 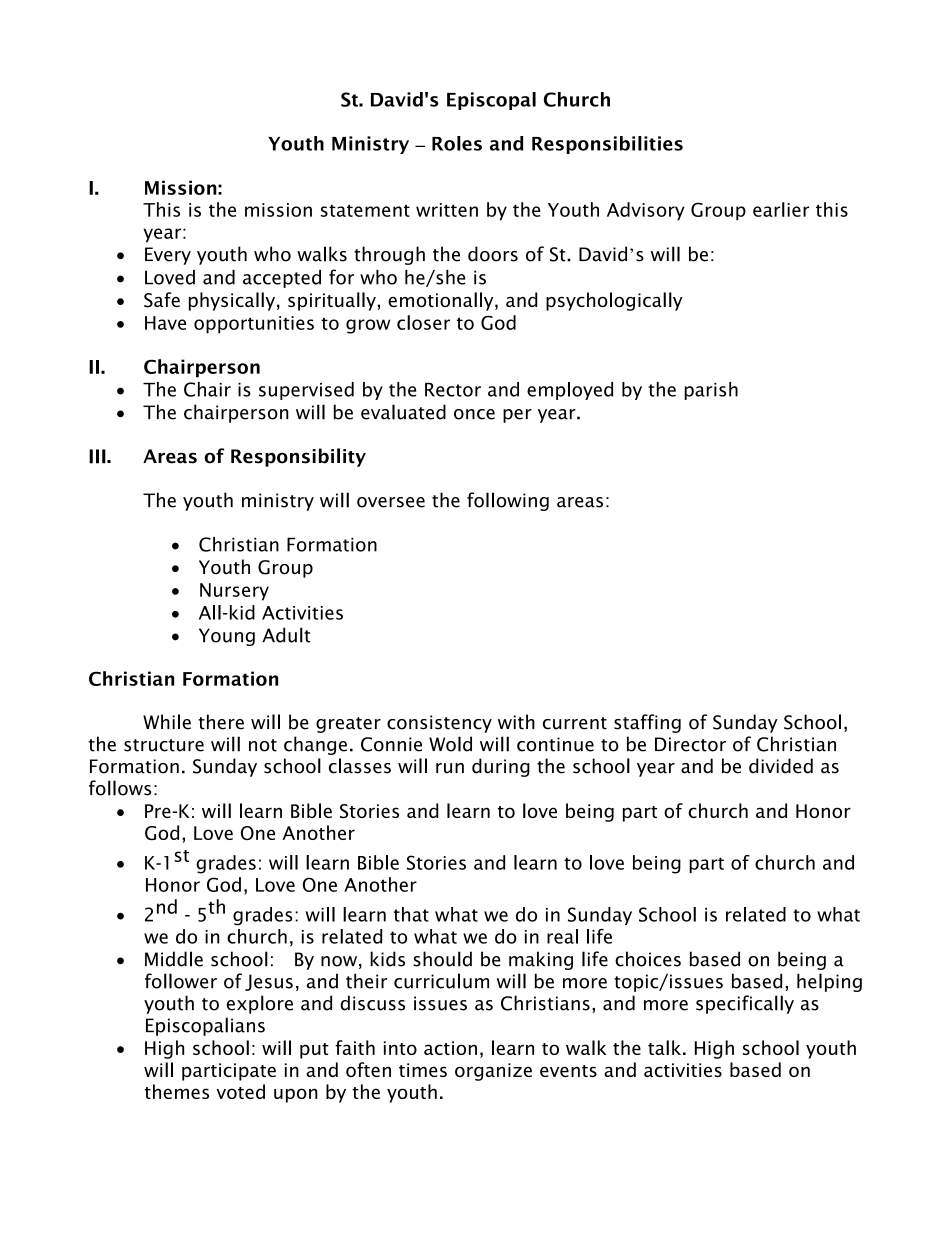 What do you see at coordinates (227, 637) in the image?
I see `Young` at bounding box center [227, 637].
